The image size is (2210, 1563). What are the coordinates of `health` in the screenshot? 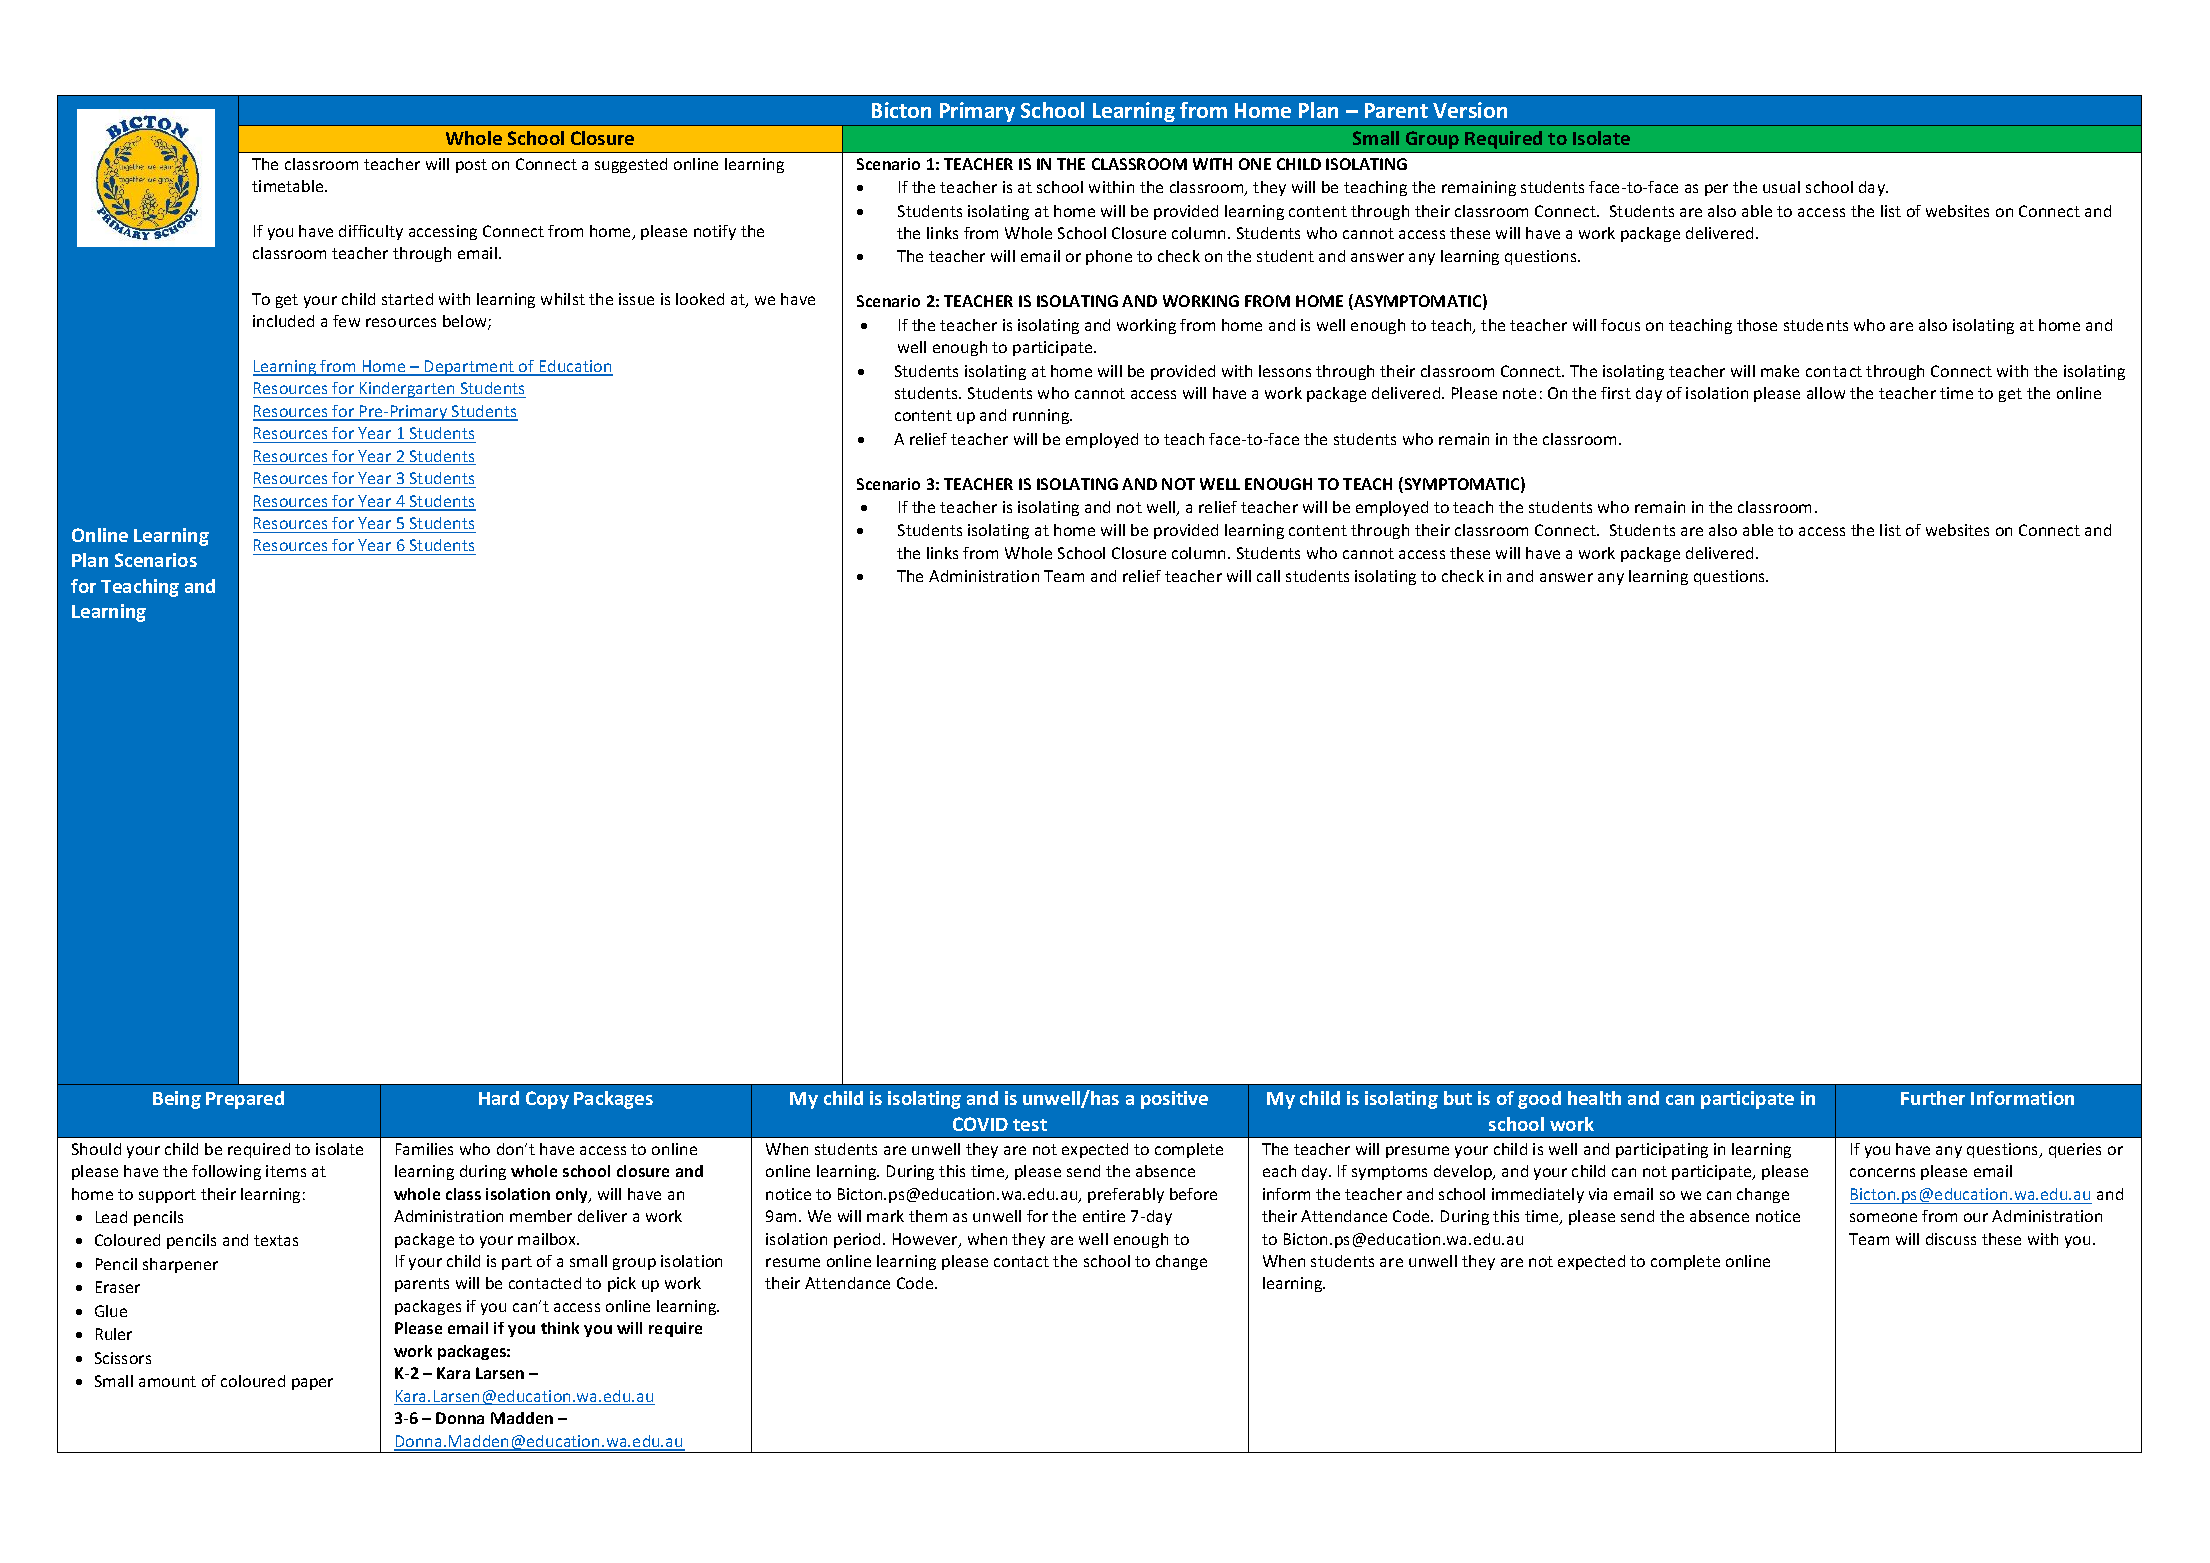 It's located at (1594, 1098).
